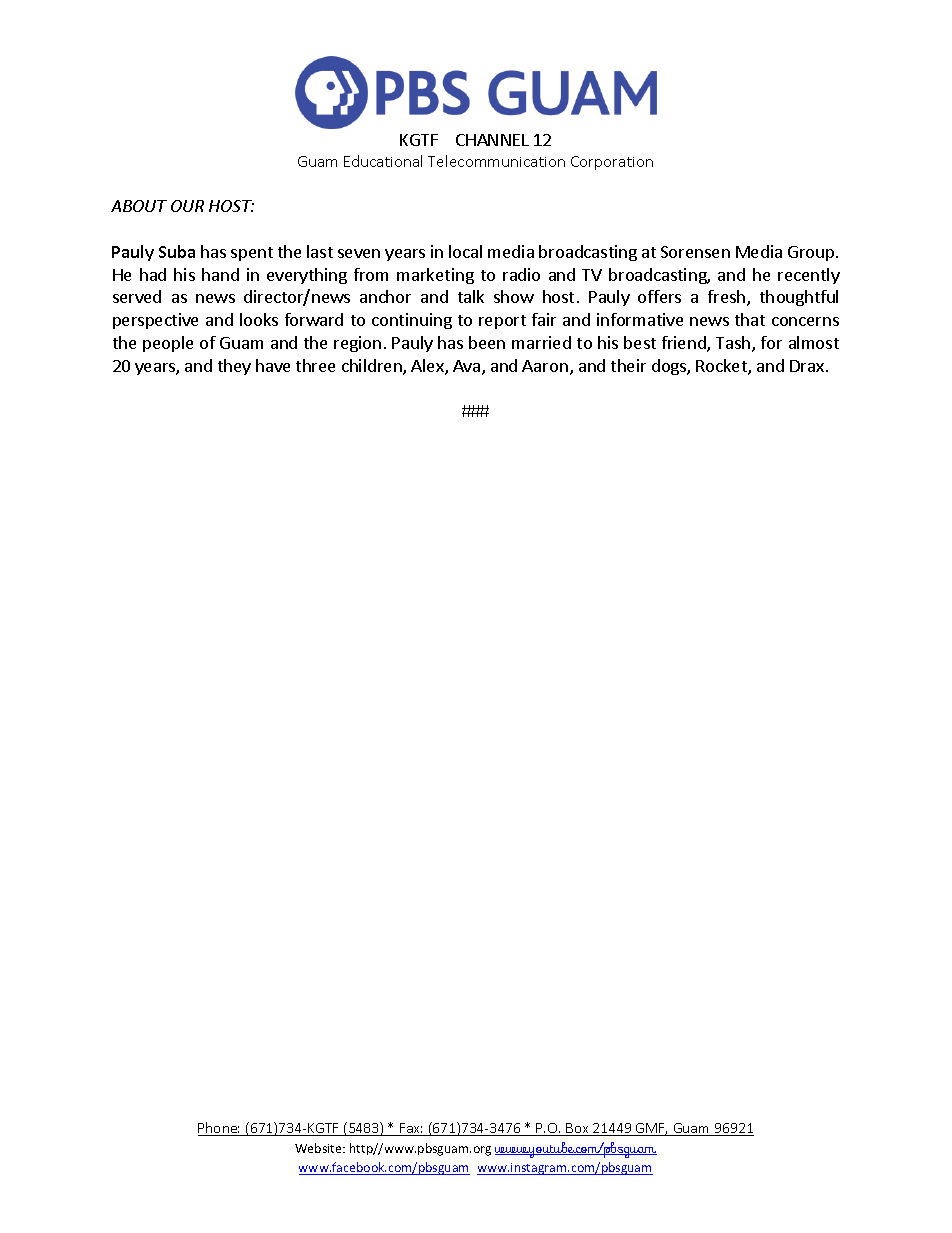  What do you see at coordinates (234, 367) in the screenshot?
I see `they` at bounding box center [234, 367].
